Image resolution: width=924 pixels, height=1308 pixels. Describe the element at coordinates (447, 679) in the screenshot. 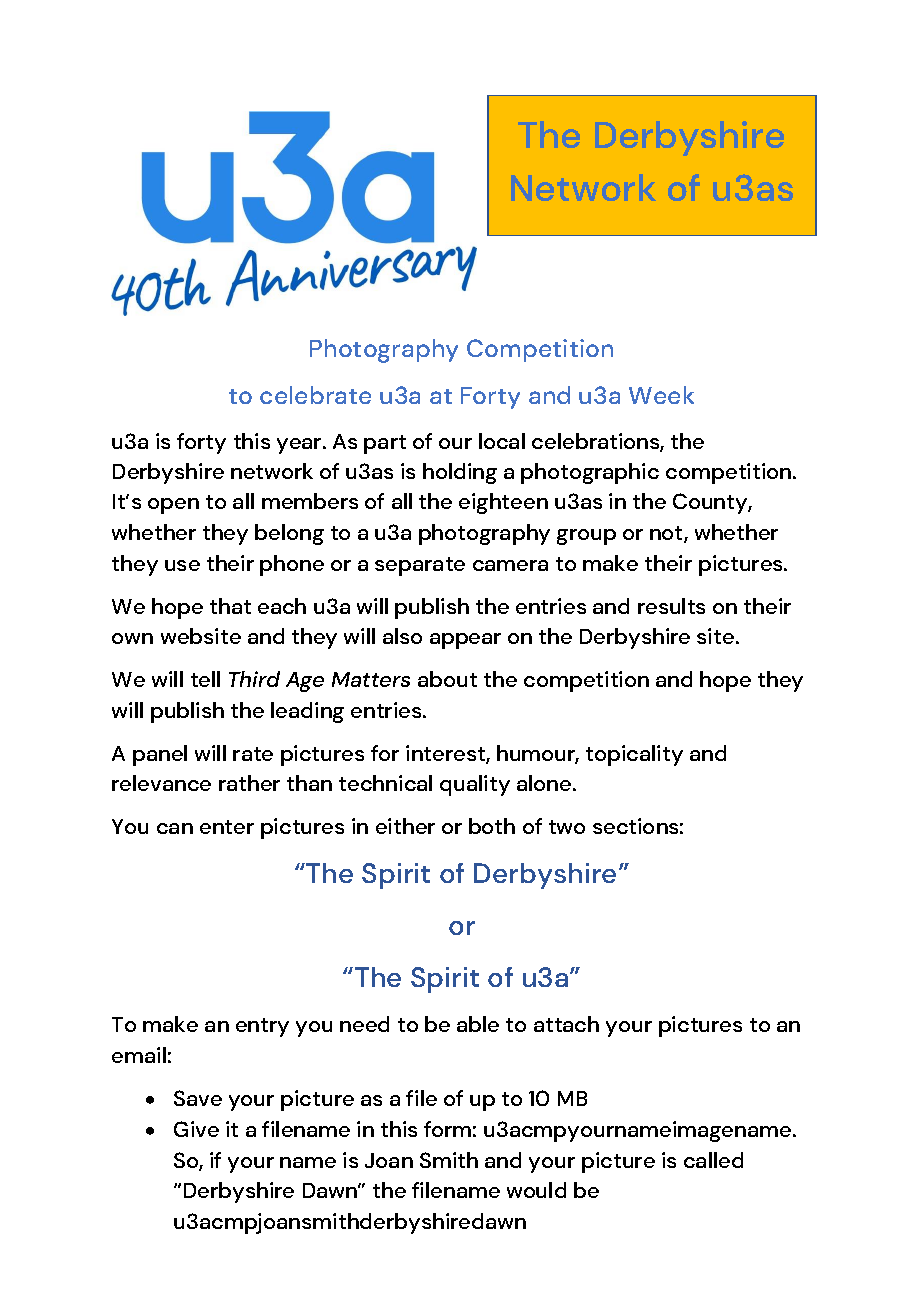

I see `about` at that location.
